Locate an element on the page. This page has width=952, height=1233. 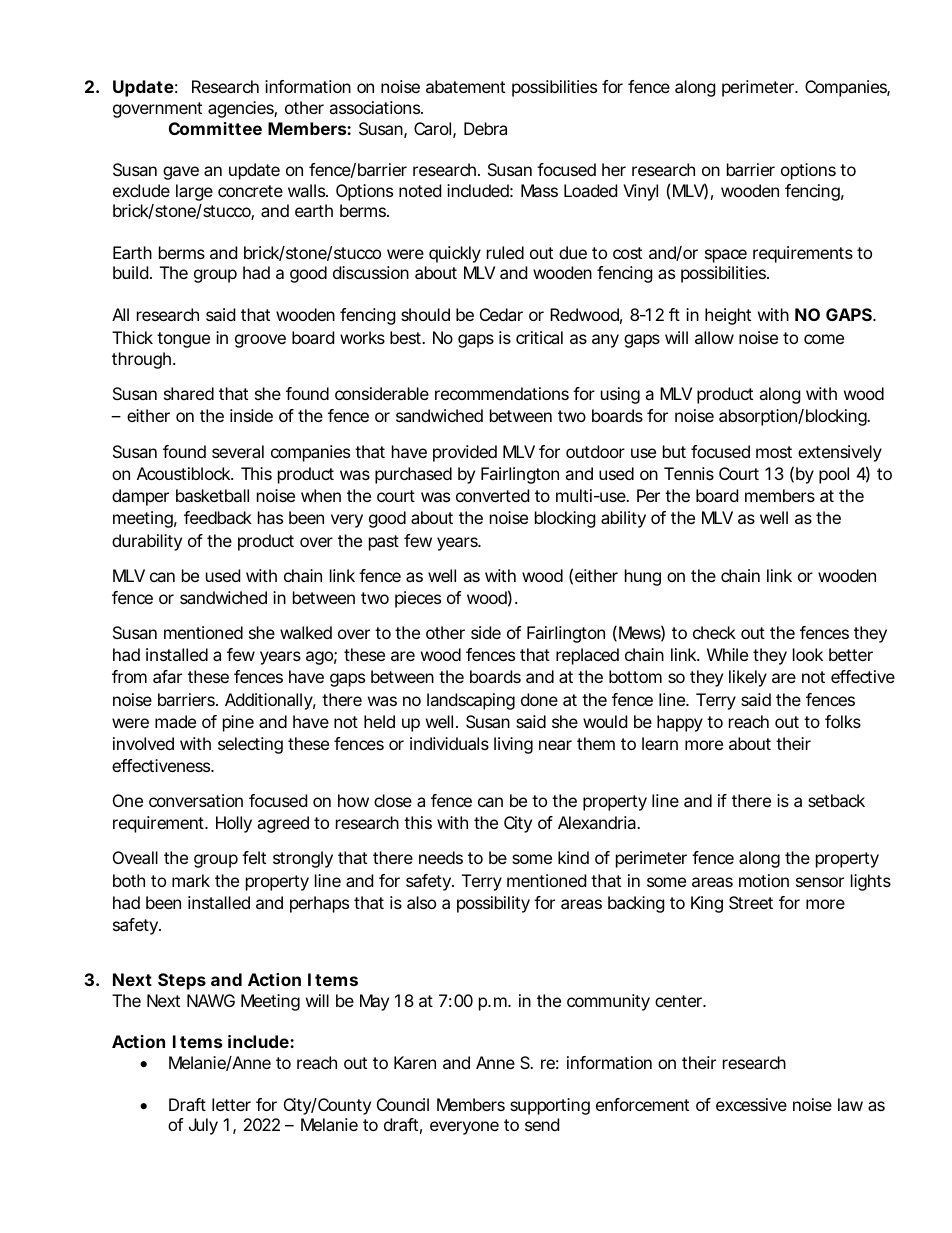
motion is located at coordinates (764, 880).
